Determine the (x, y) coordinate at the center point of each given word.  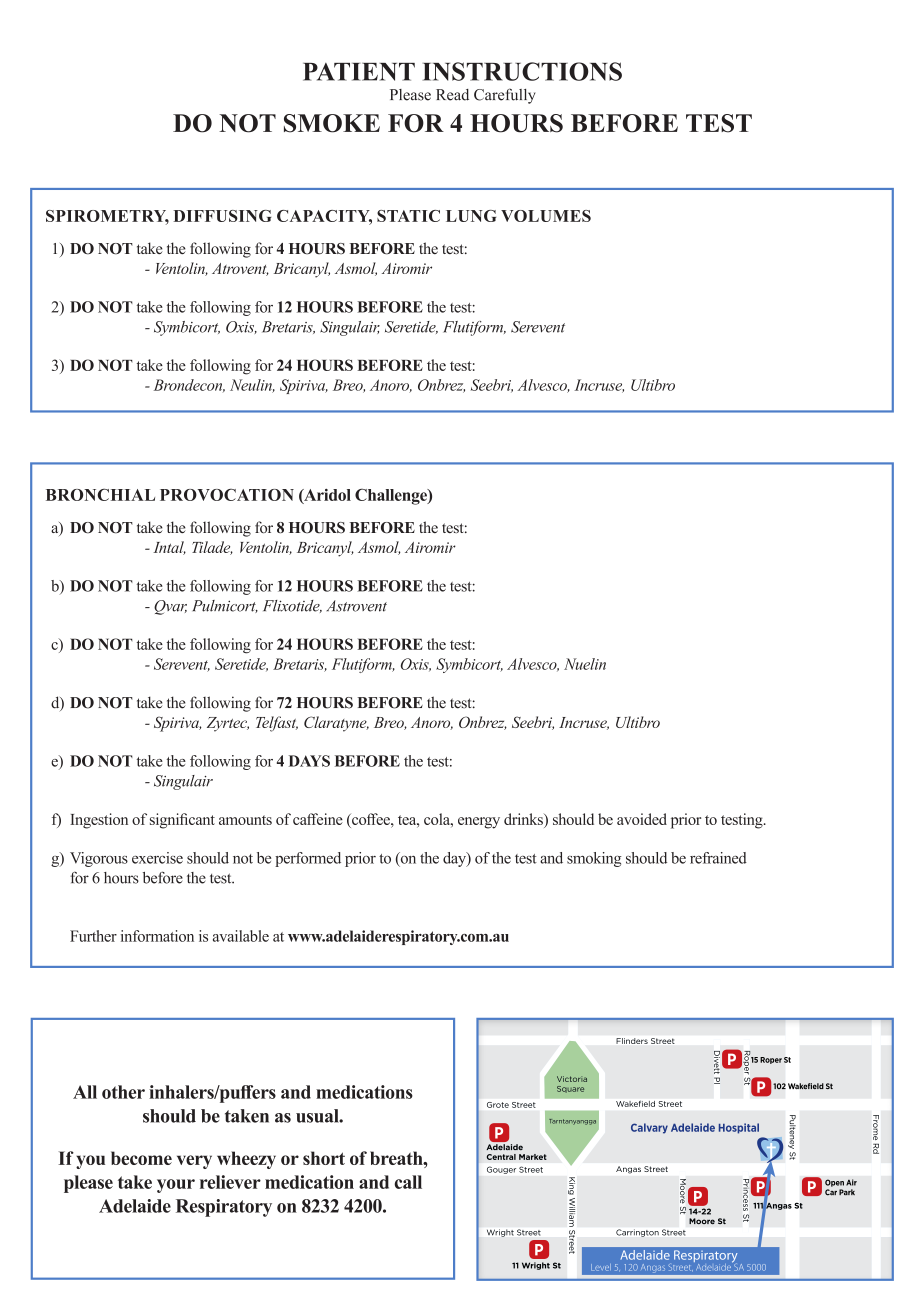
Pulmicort (225, 606)
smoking (594, 859)
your (176, 1186)
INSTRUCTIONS (522, 71)
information (157, 936)
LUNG (471, 216)
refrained (718, 858)
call (408, 1182)
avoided (642, 819)
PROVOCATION (227, 495)
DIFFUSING (222, 216)
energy (479, 823)
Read (452, 95)
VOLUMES (546, 216)
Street (680, 1268)
